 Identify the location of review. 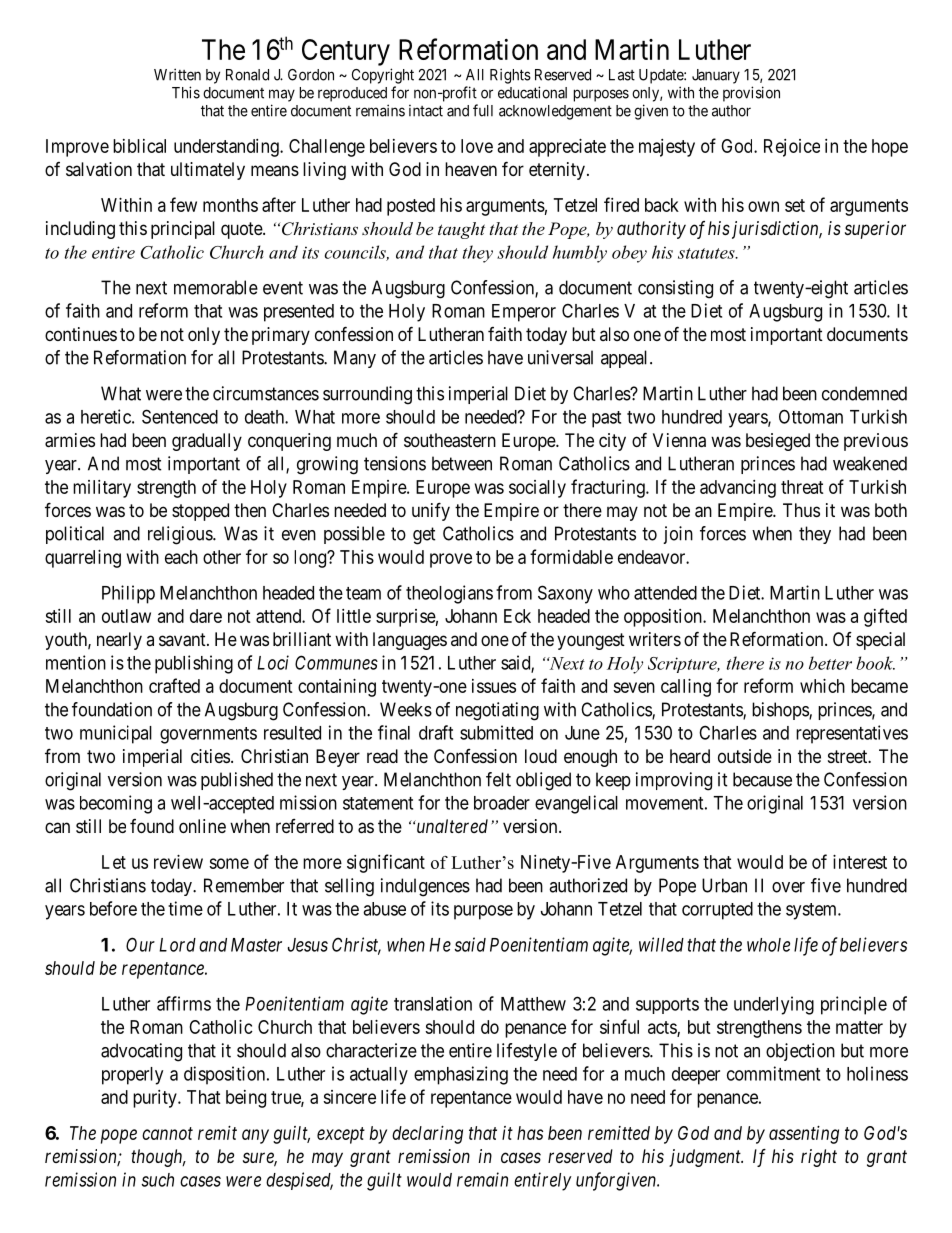
(178, 862).
